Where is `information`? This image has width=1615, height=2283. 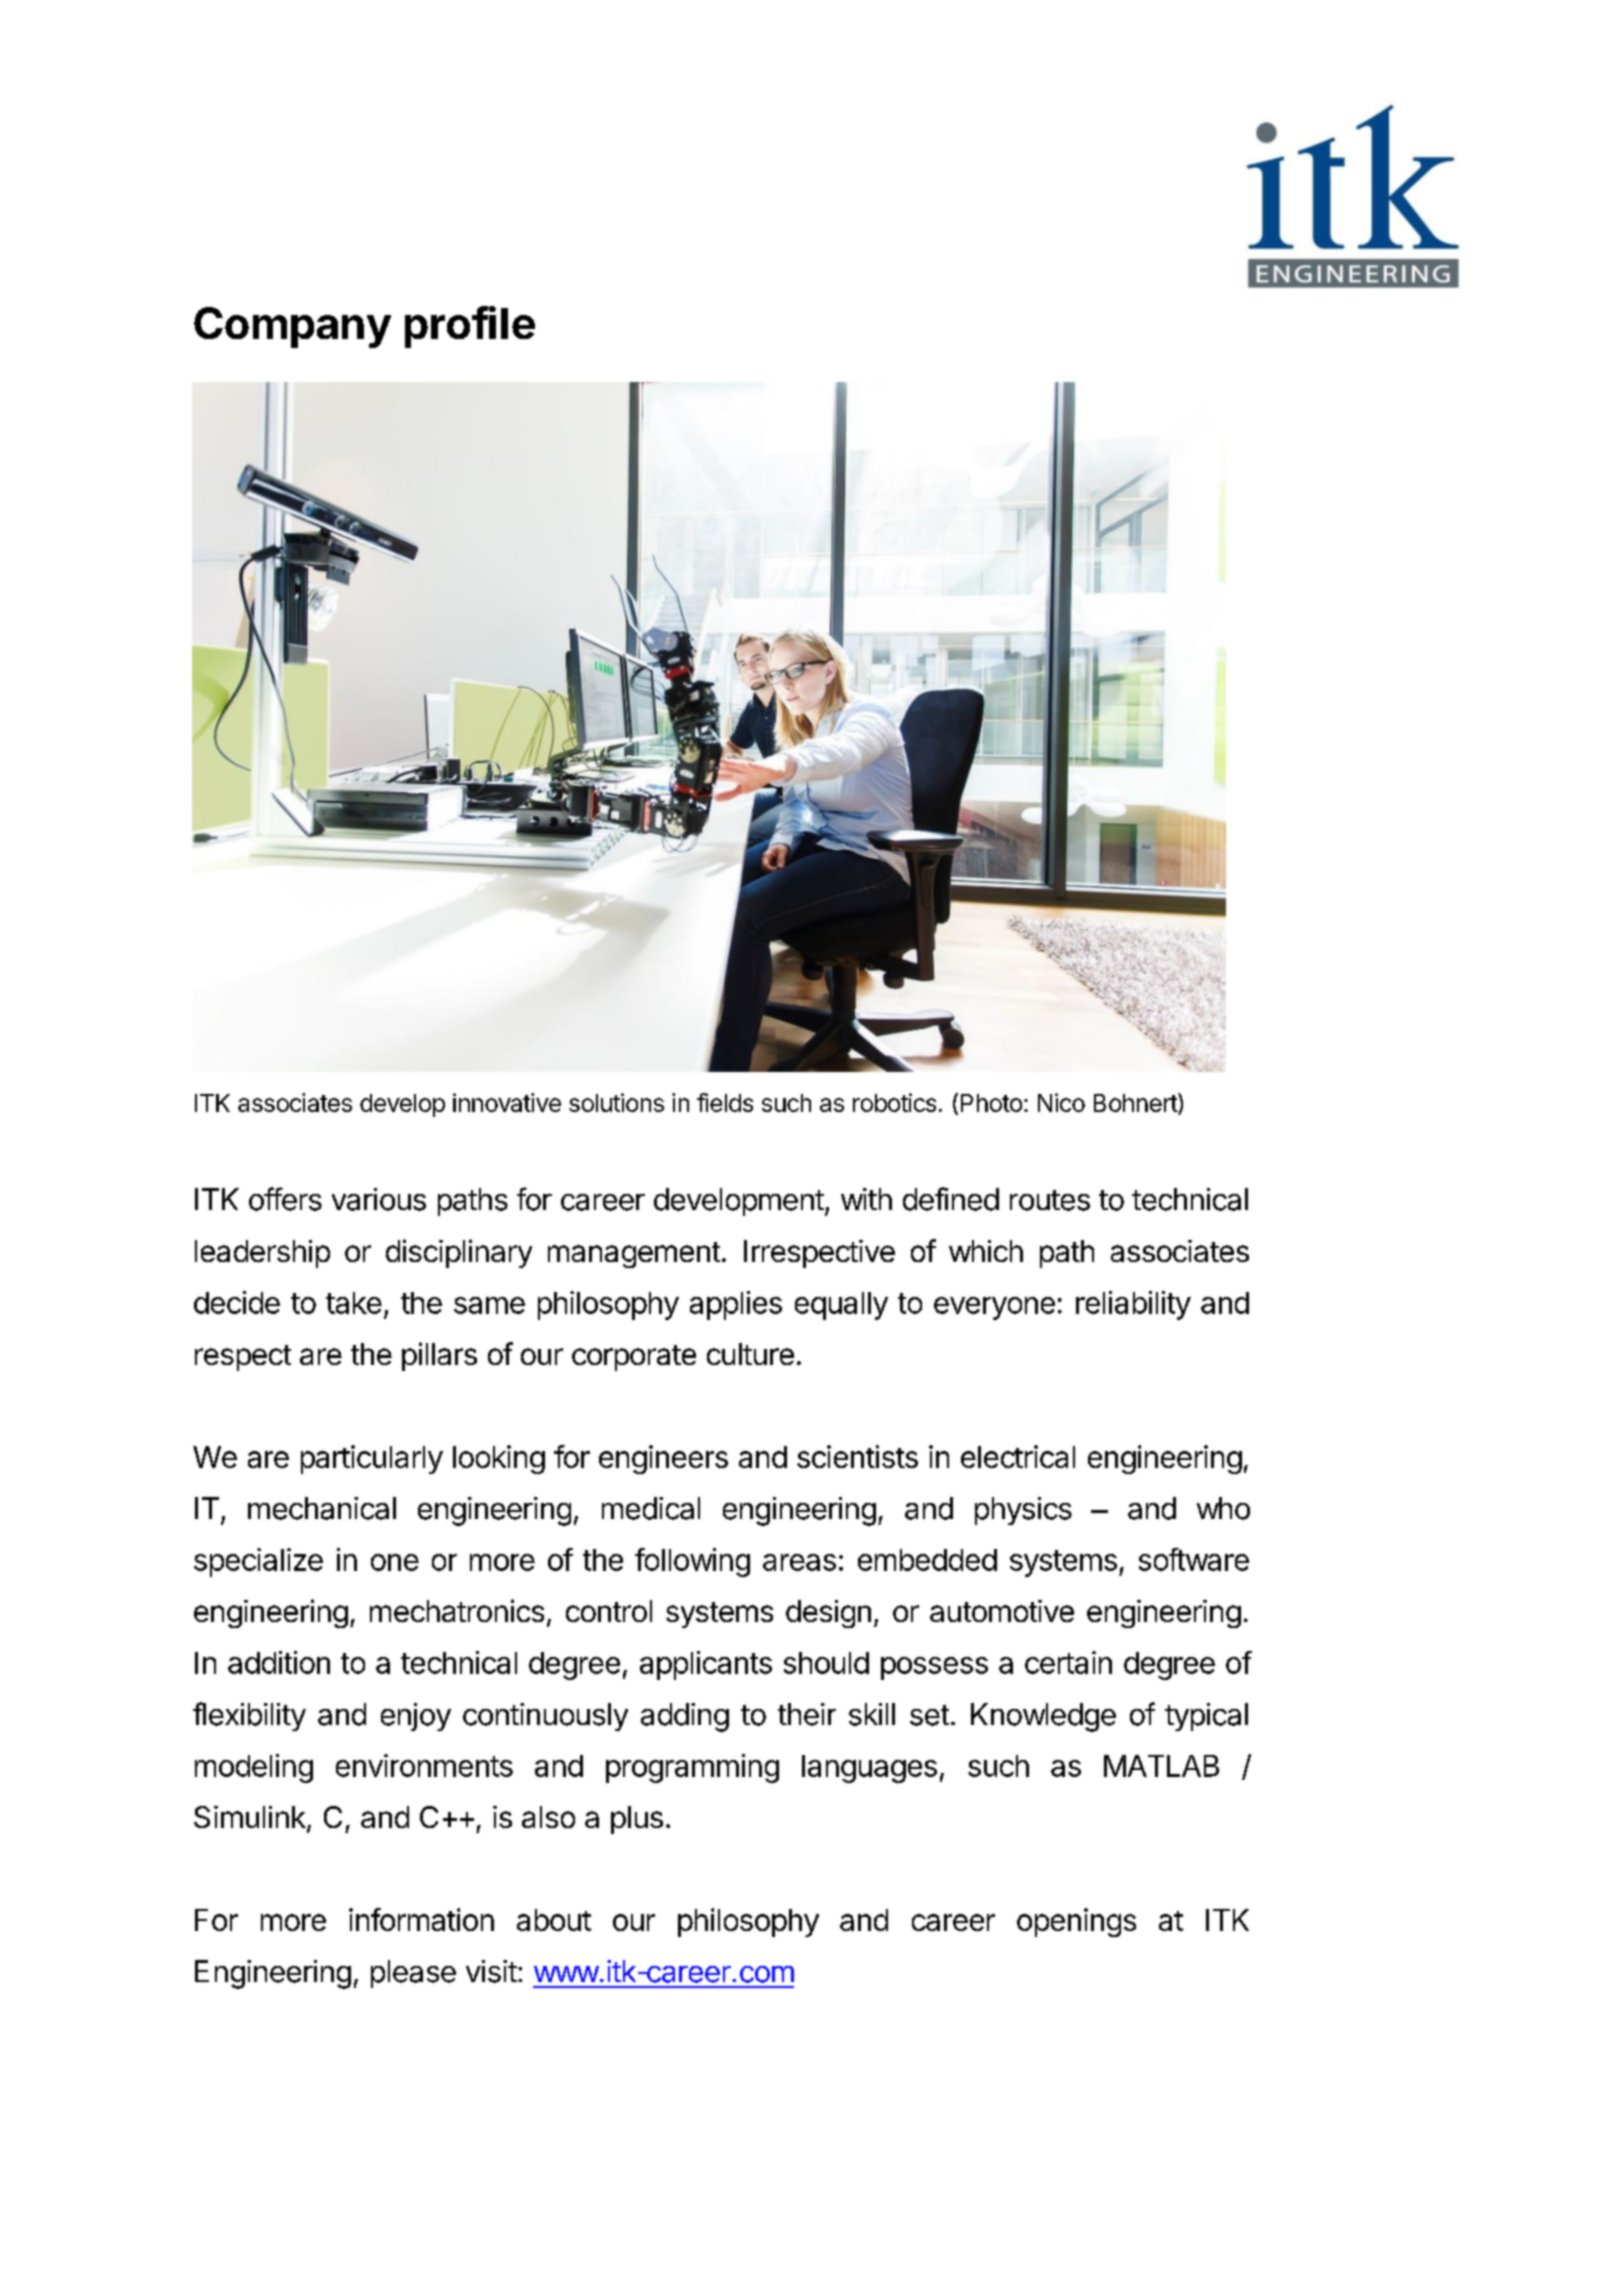
information is located at coordinates (421, 1919).
